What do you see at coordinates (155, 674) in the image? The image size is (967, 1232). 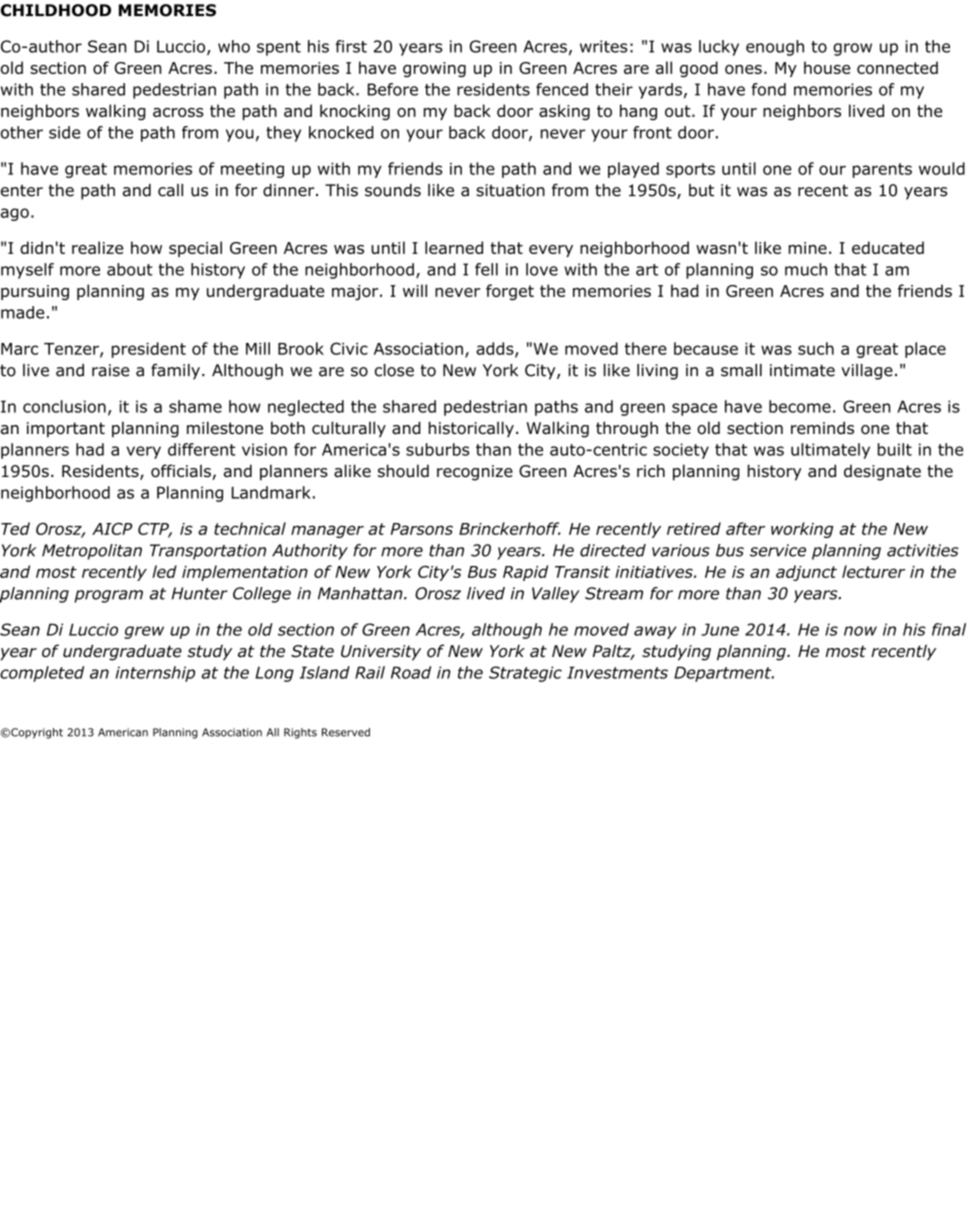 I see `internship` at bounding box center [155, 674].
